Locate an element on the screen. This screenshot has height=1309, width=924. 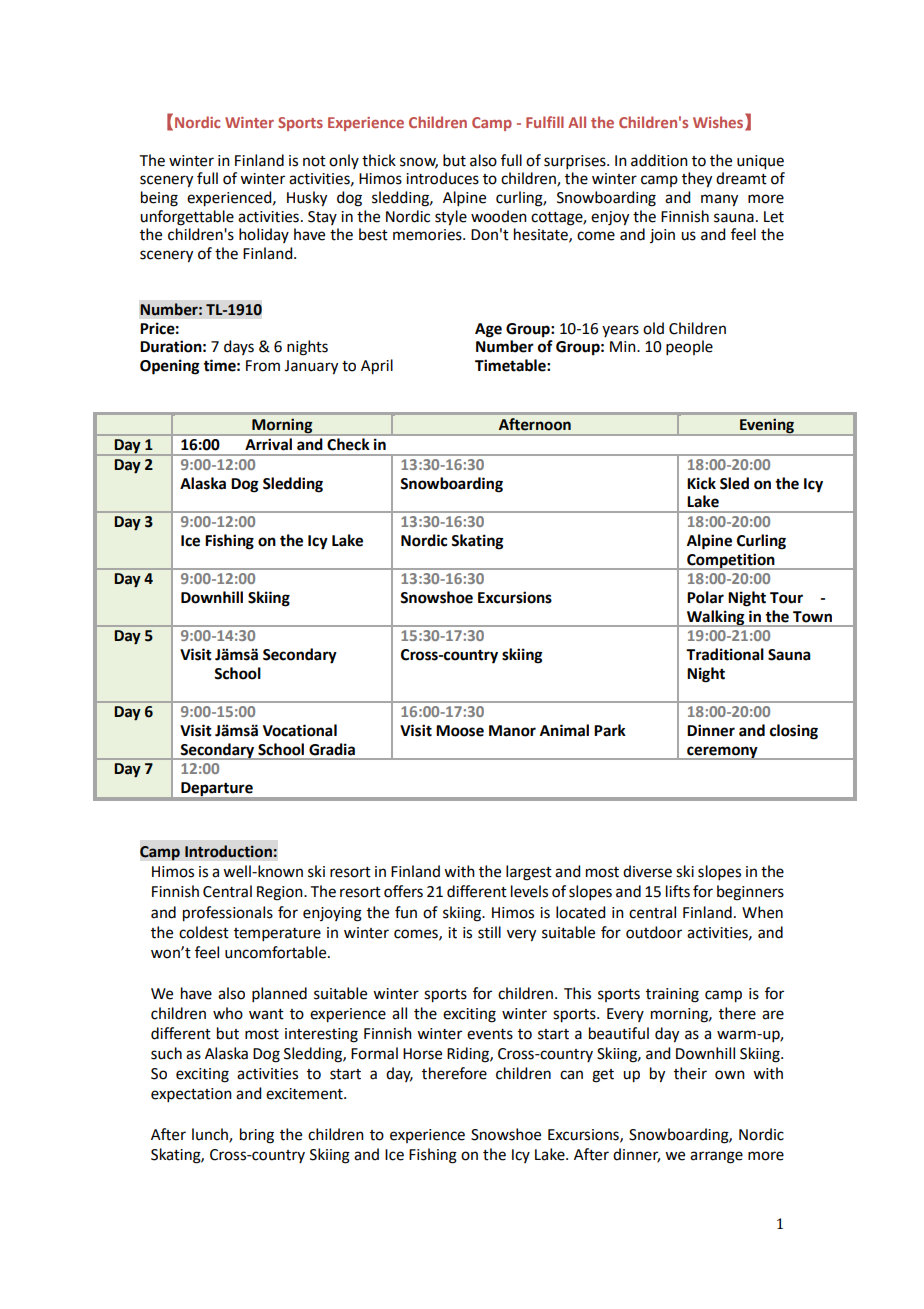
Traditional is located at coordinates (725, 654).
